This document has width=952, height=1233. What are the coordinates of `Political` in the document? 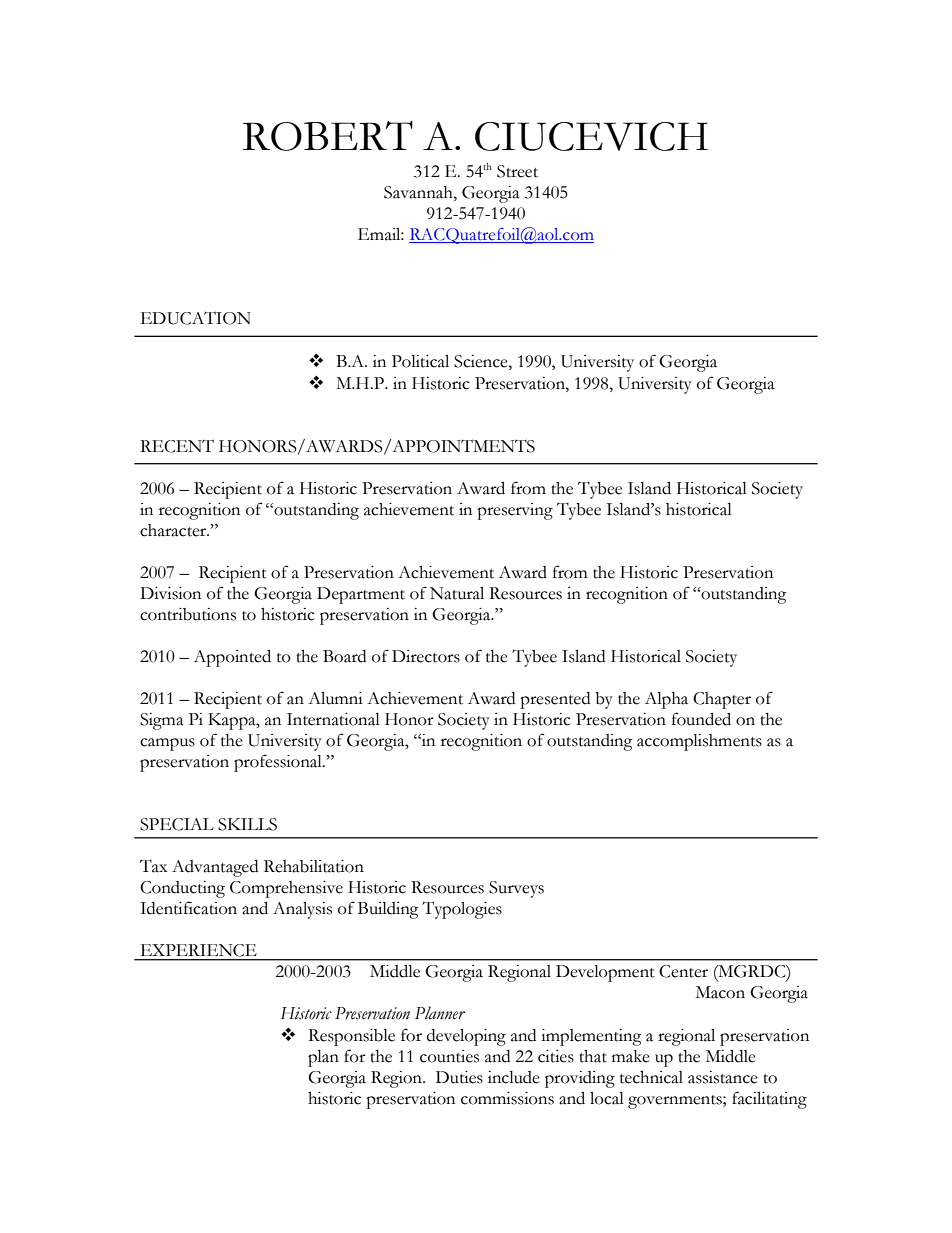 It's located at (420, 361).
